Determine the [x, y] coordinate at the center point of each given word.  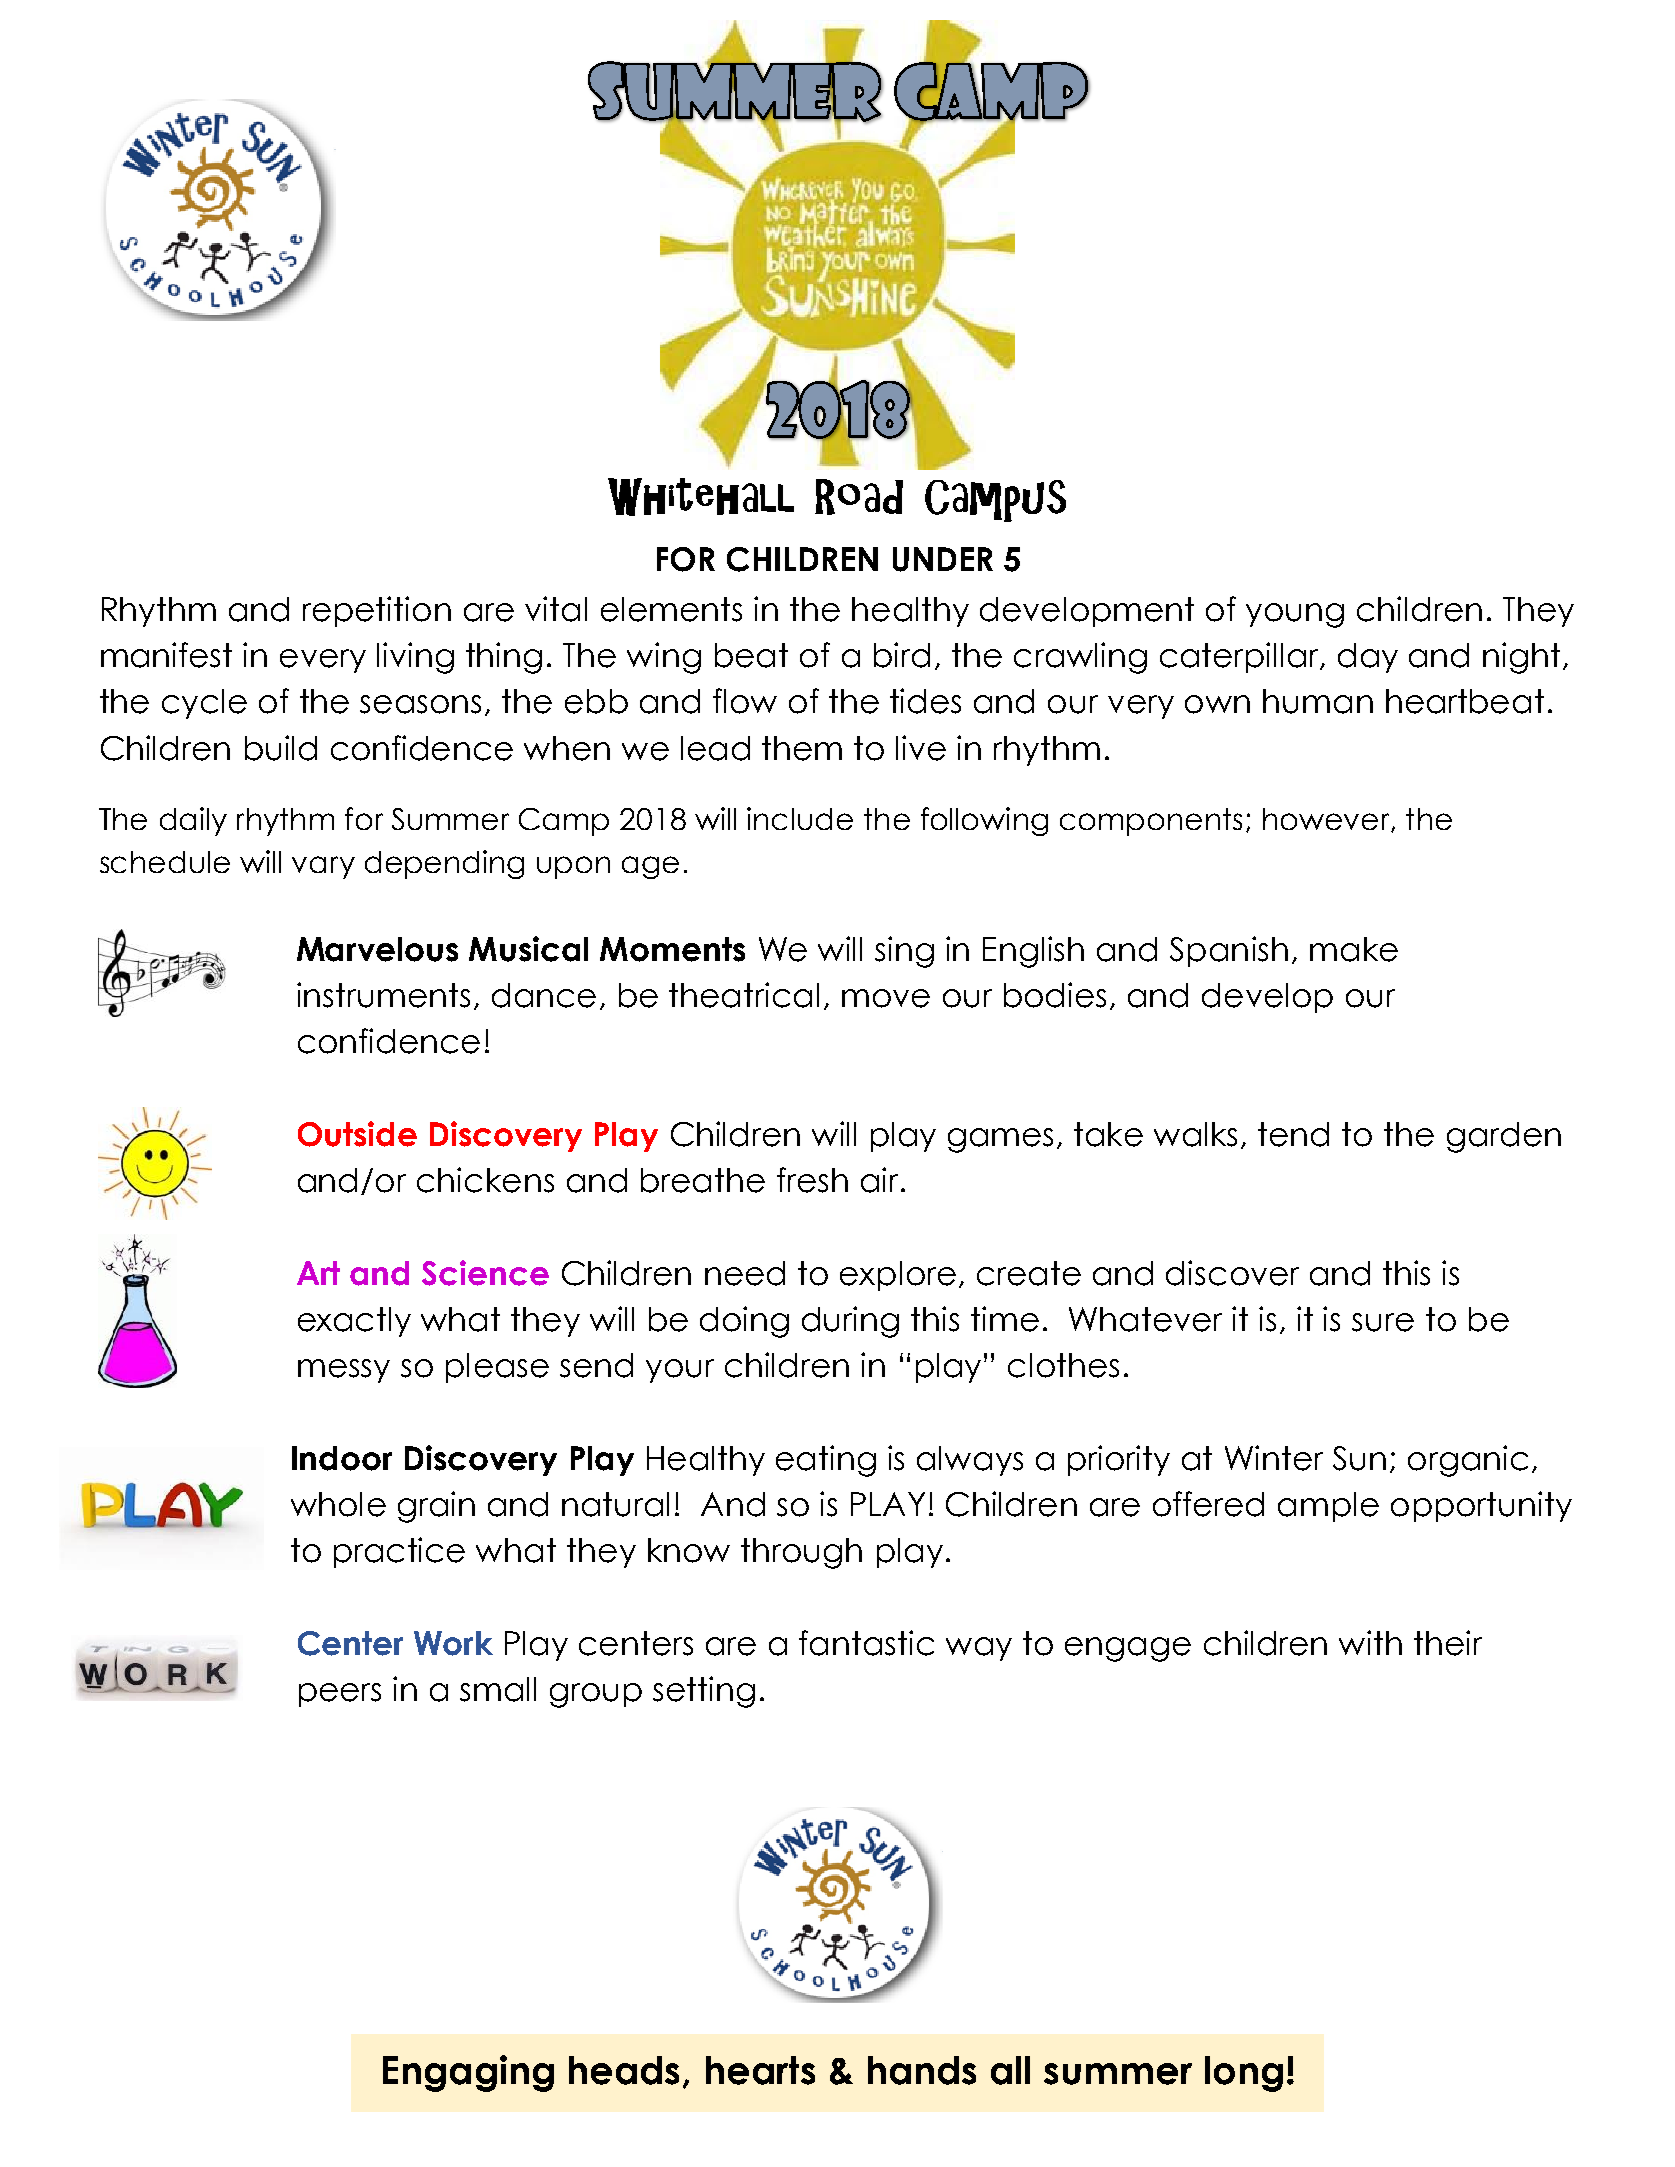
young [1295, 615]
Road [859, 497]
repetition [377, 611]
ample [1328, 1507]
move [886, 998]
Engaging [468, 2073]
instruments [383, 995]
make [1354, 949]
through [801, 1553]
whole [338, 1504]
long [1244, 2074]
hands [922, 2070]
